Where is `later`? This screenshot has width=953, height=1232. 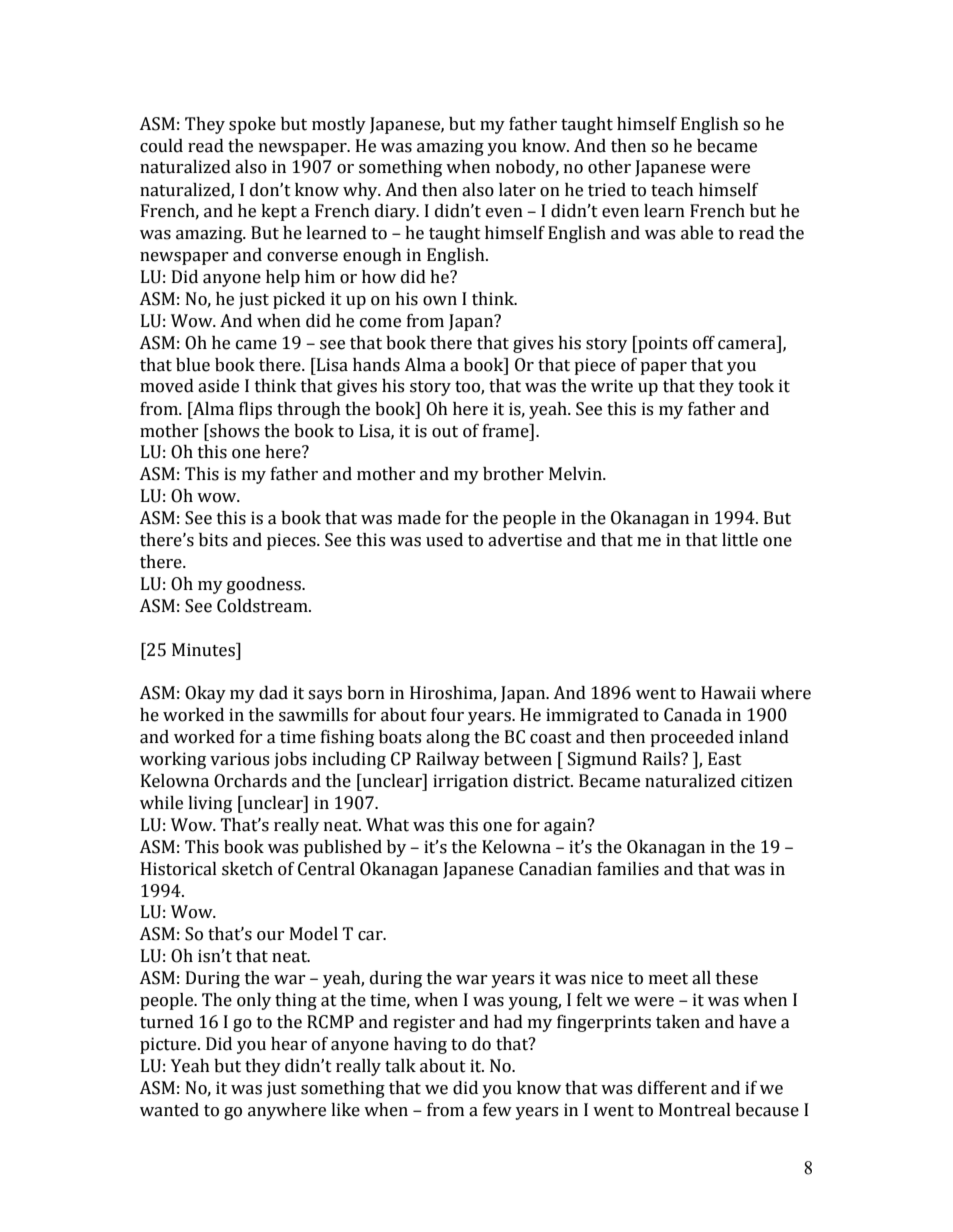
later is located at coordinates (517, 190).
